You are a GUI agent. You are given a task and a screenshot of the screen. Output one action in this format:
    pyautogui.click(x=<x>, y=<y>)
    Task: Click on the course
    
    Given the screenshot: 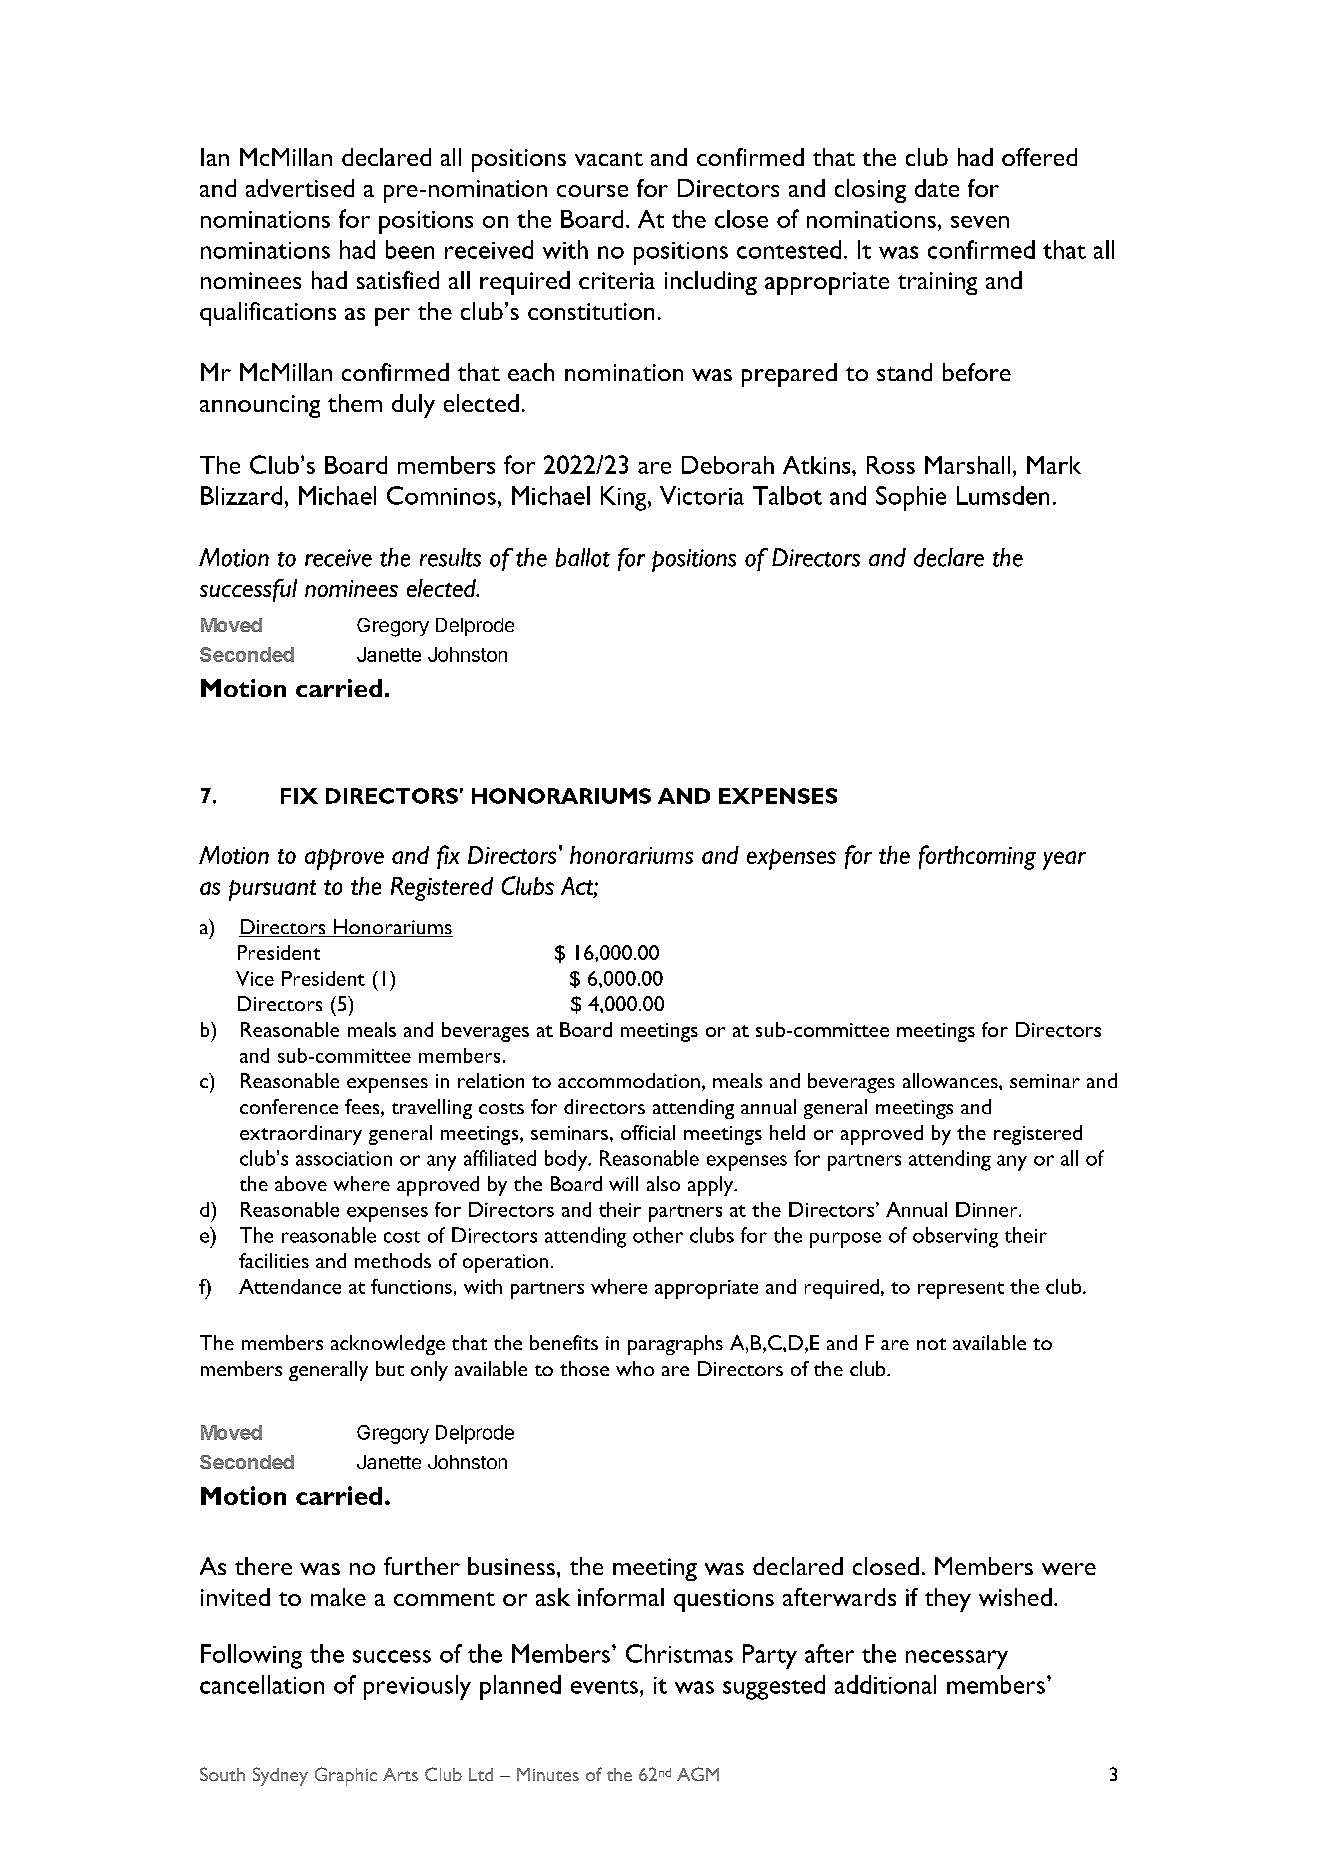 What is the action you would take?
    pyautogui.click(x=592, y=191)
